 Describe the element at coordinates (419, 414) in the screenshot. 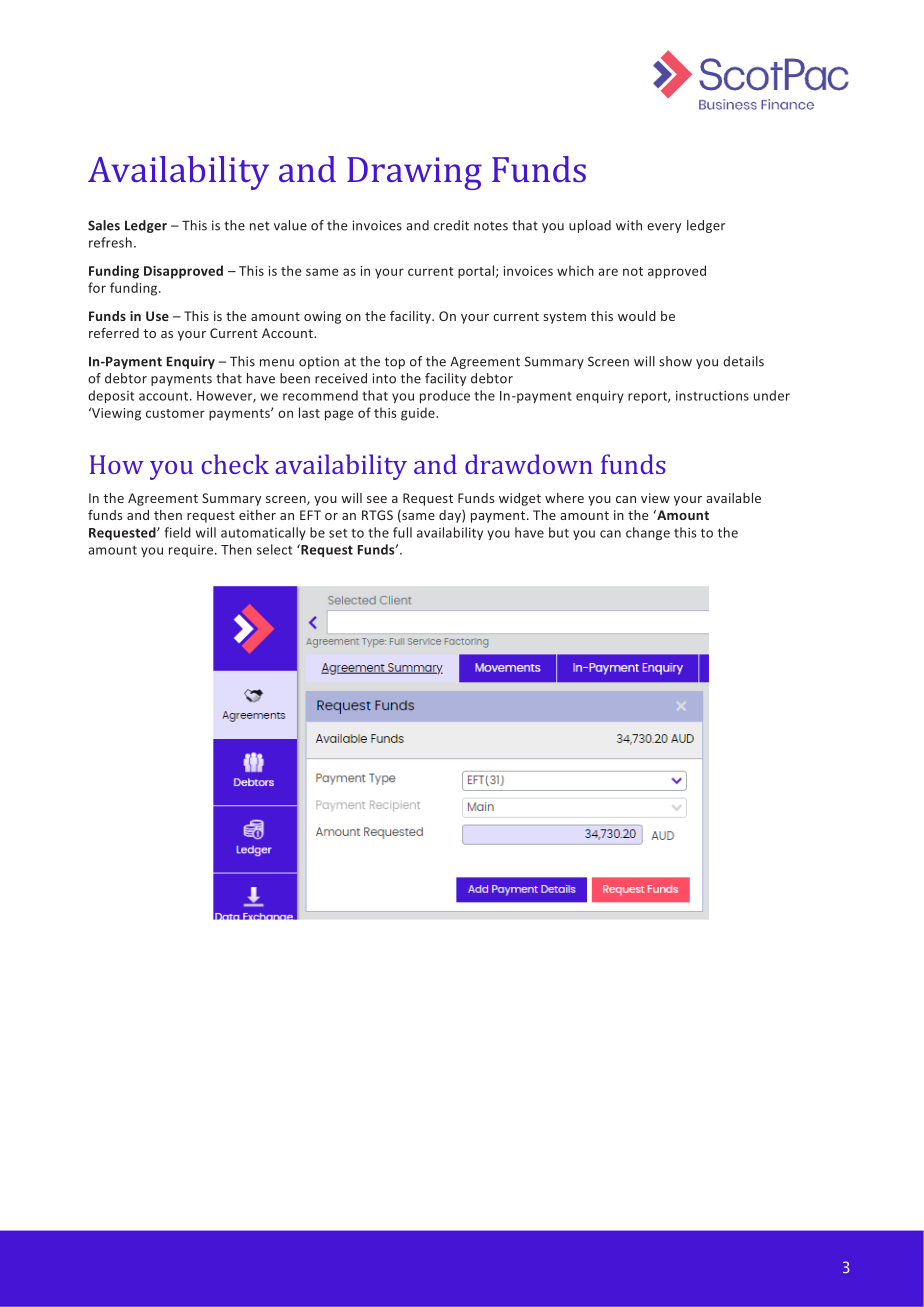

I see `guide` at that location.
